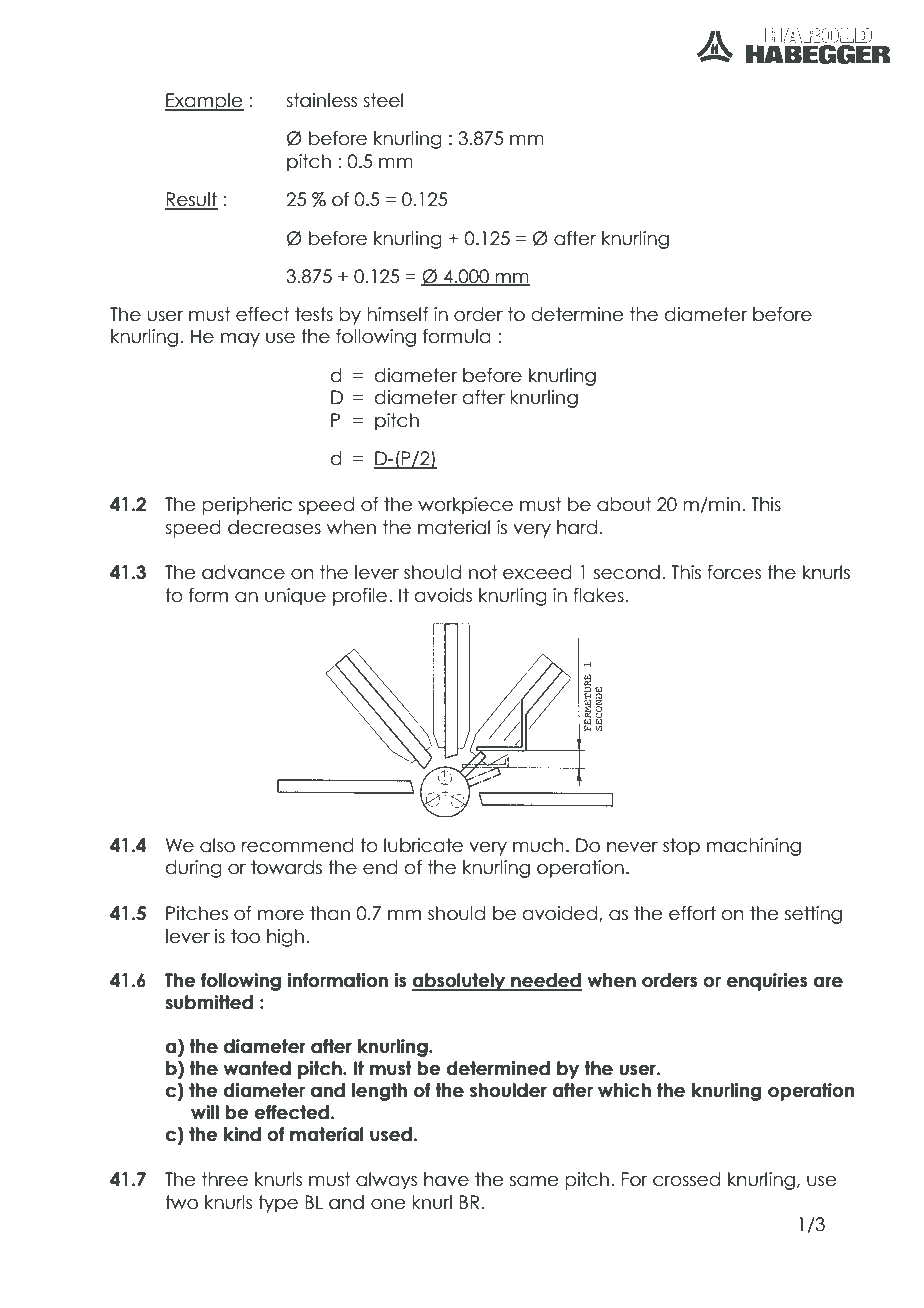 The height and width of the document is (1308, 924). Describe the element at coordinates (534, 1181) in the document. I see `same` at that location.
